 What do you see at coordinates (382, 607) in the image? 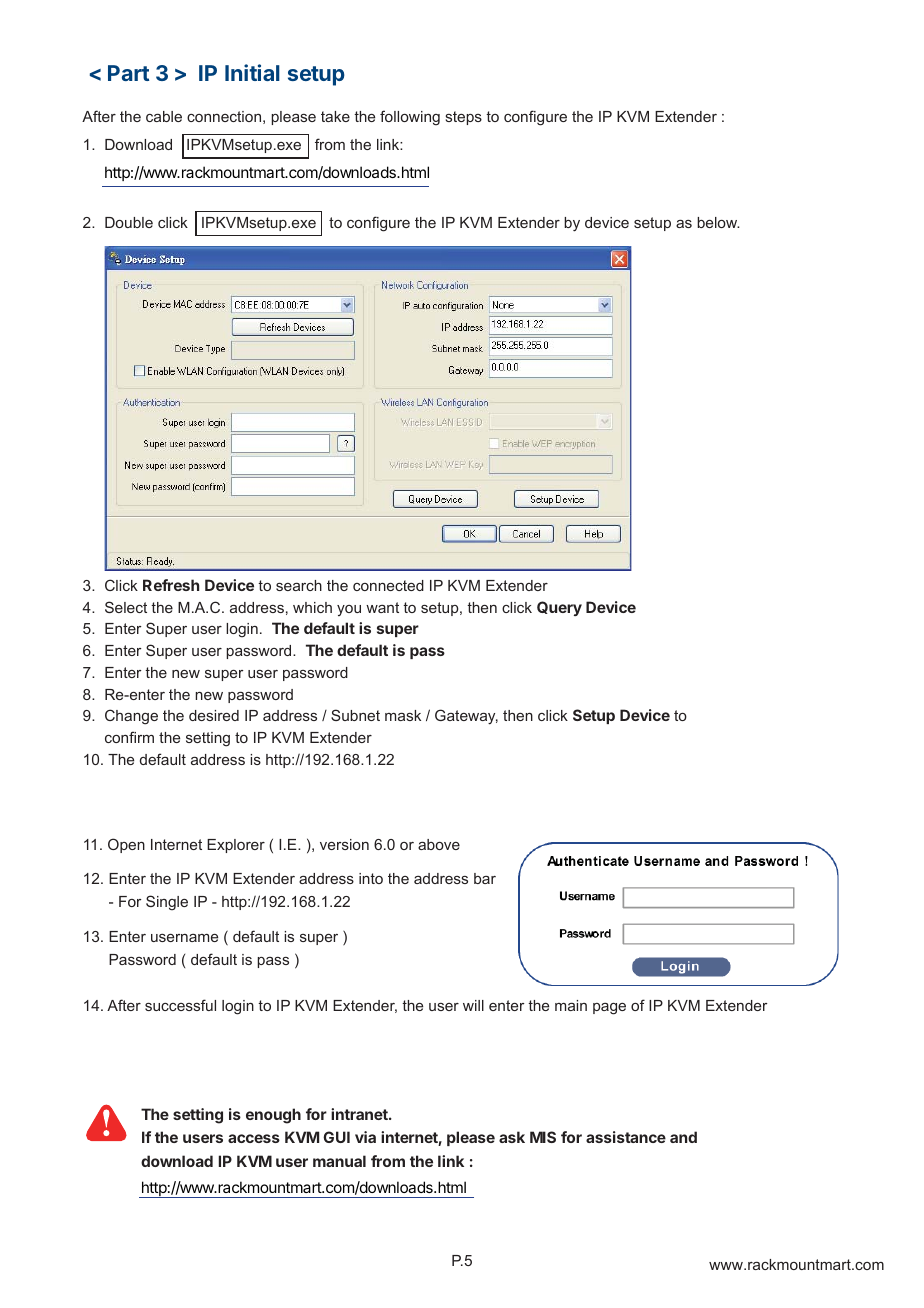
I see `want` at bounding box center [382, 607].
